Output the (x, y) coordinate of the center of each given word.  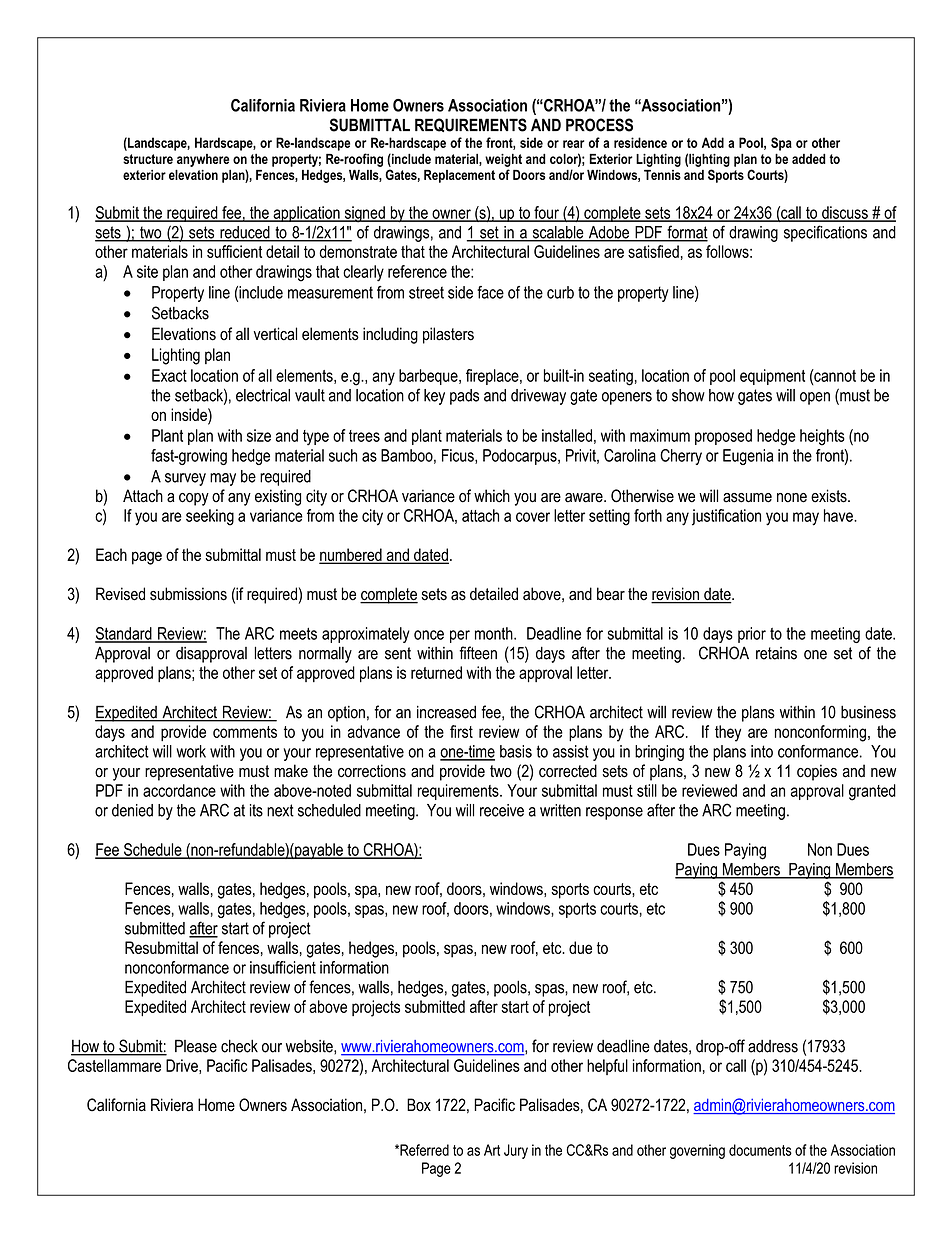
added (809, 158)
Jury (516, 1151)
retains (776, 653)
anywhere (203, 160)
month (495, 633)
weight (503, 160)
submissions (188, 594)
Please (196, 1046)
